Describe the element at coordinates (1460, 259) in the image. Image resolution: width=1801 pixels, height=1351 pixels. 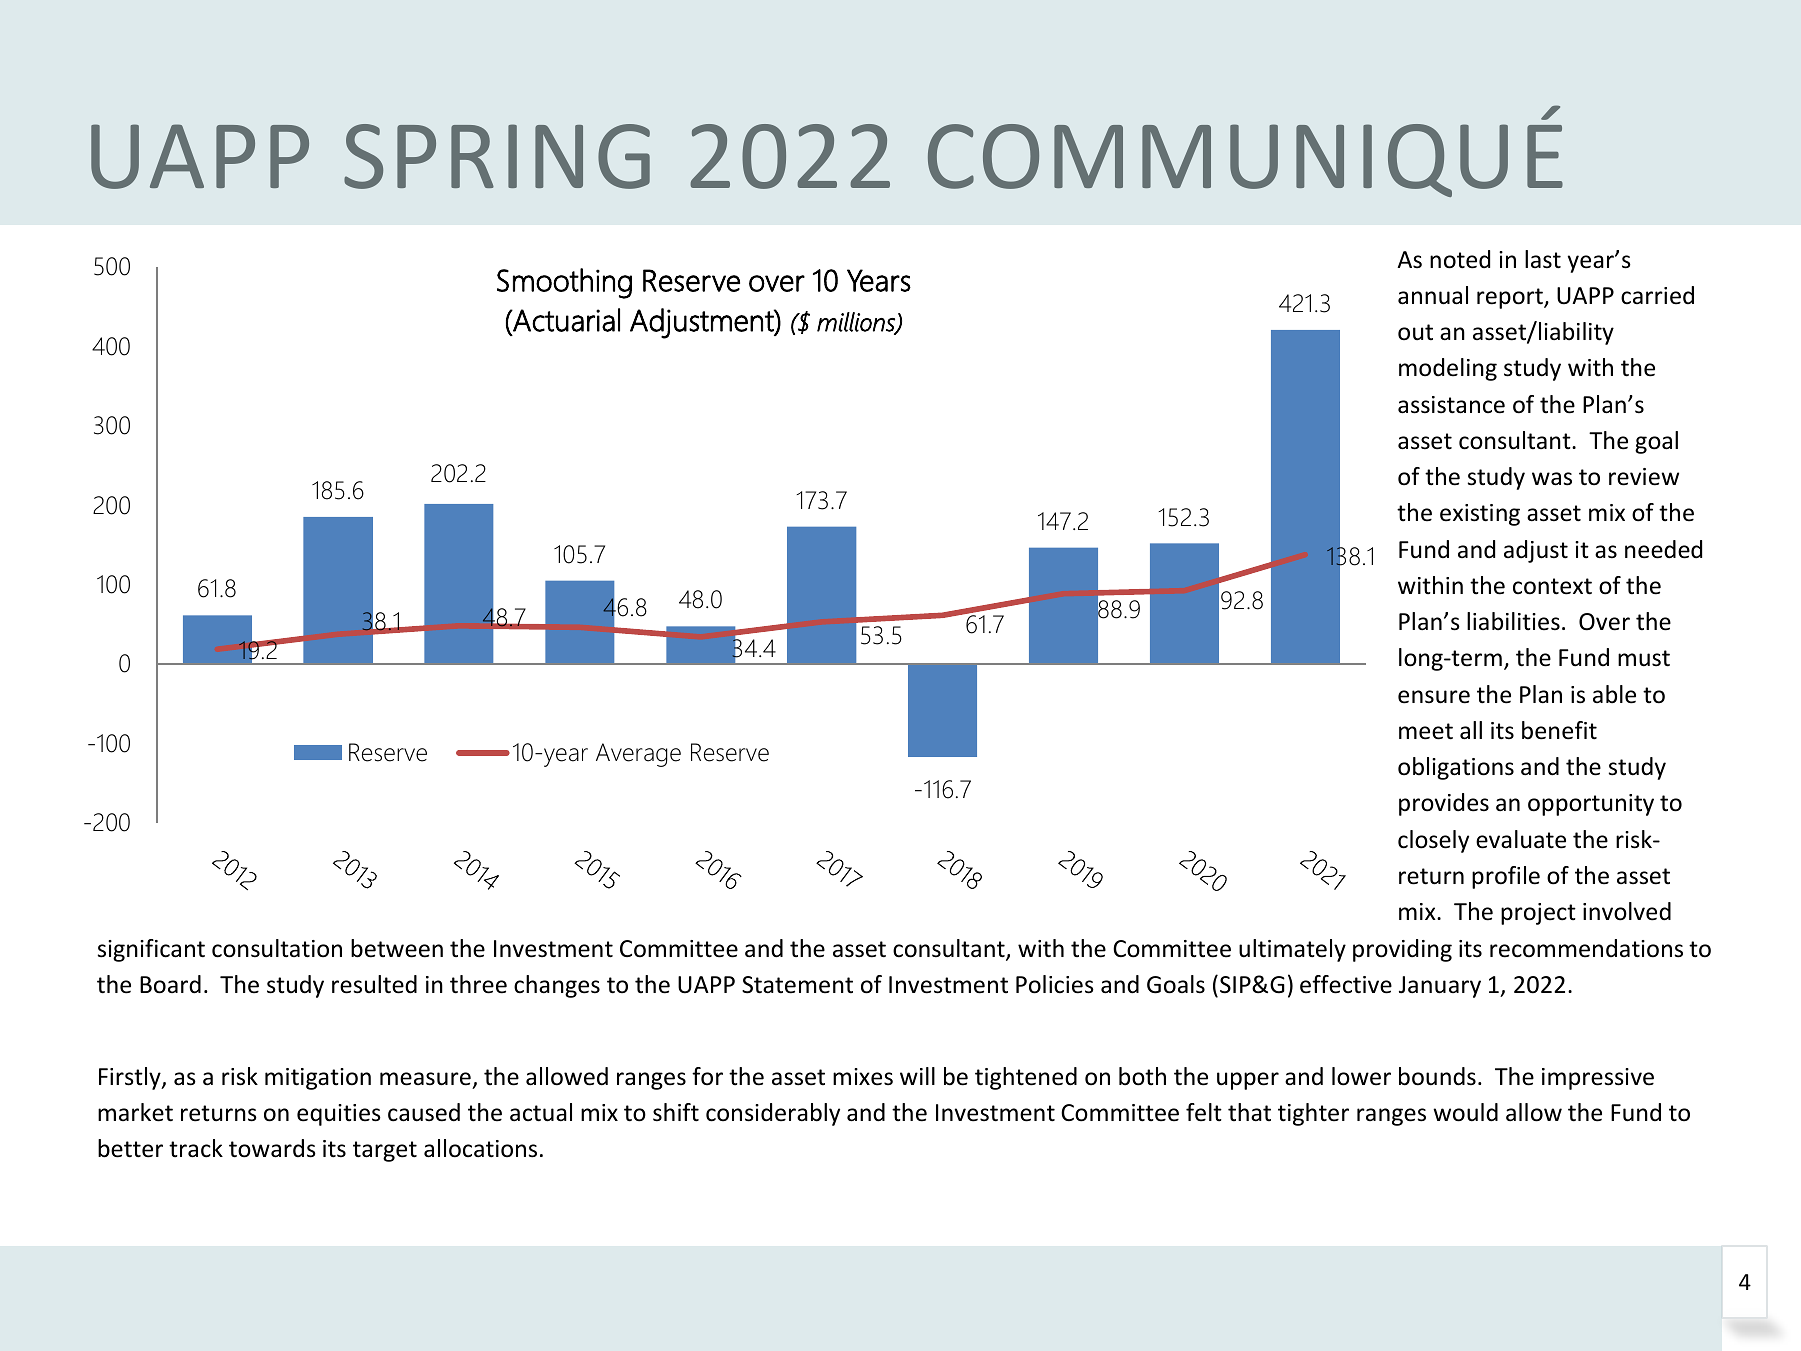
I see `noted` at that location.
